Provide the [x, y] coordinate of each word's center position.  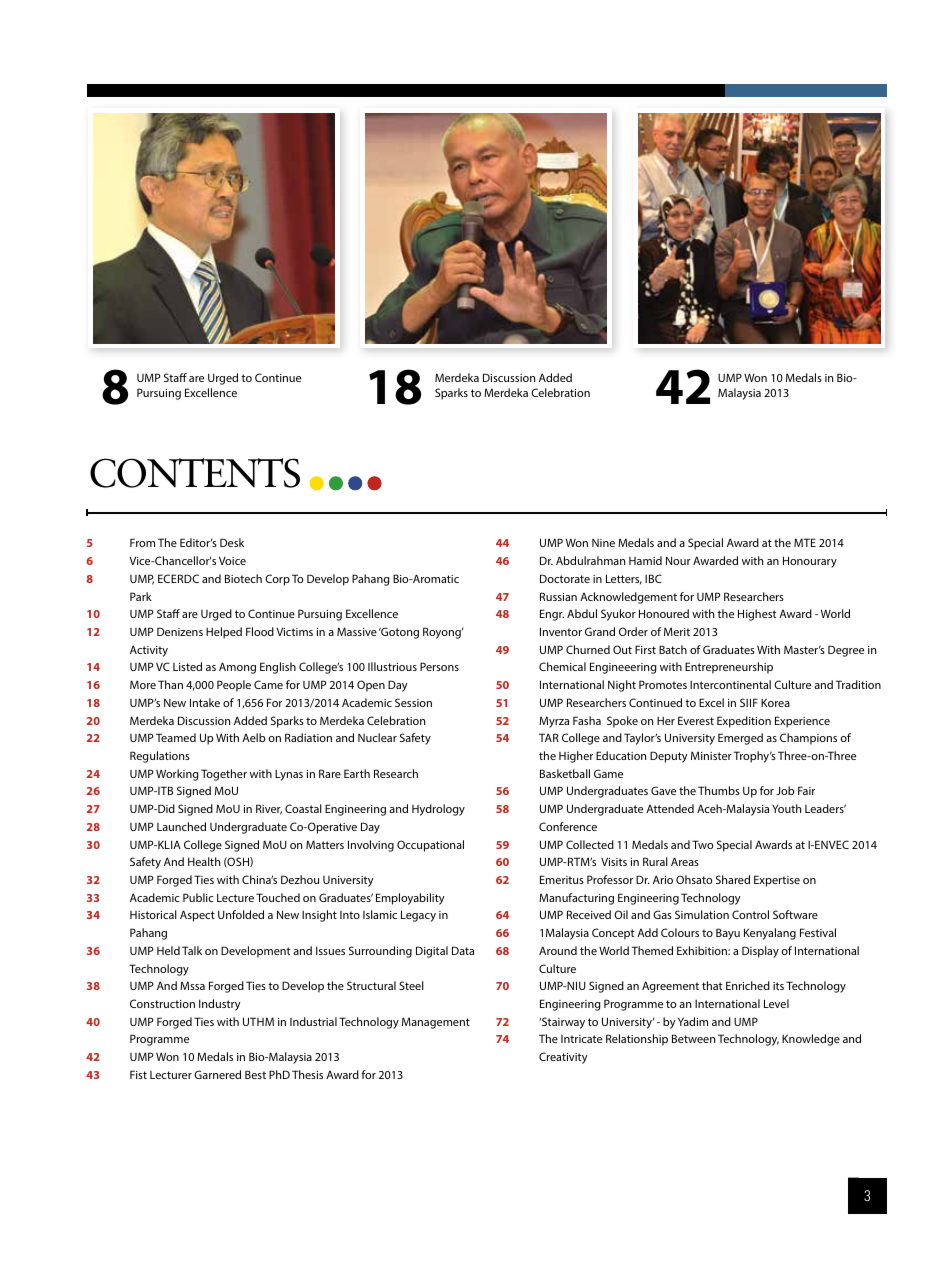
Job [785, 790]
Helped [224, 633]
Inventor [561, 631]
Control [750, 914]
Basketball [565, 773]
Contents [195, 473]
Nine [603, 543]
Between [693, 1038]
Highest [757, 615]
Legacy [418, 916]
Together [224, 775]
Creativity [563, 1058]
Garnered [217, 1074]
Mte [805, 542]
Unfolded [241, 914]
